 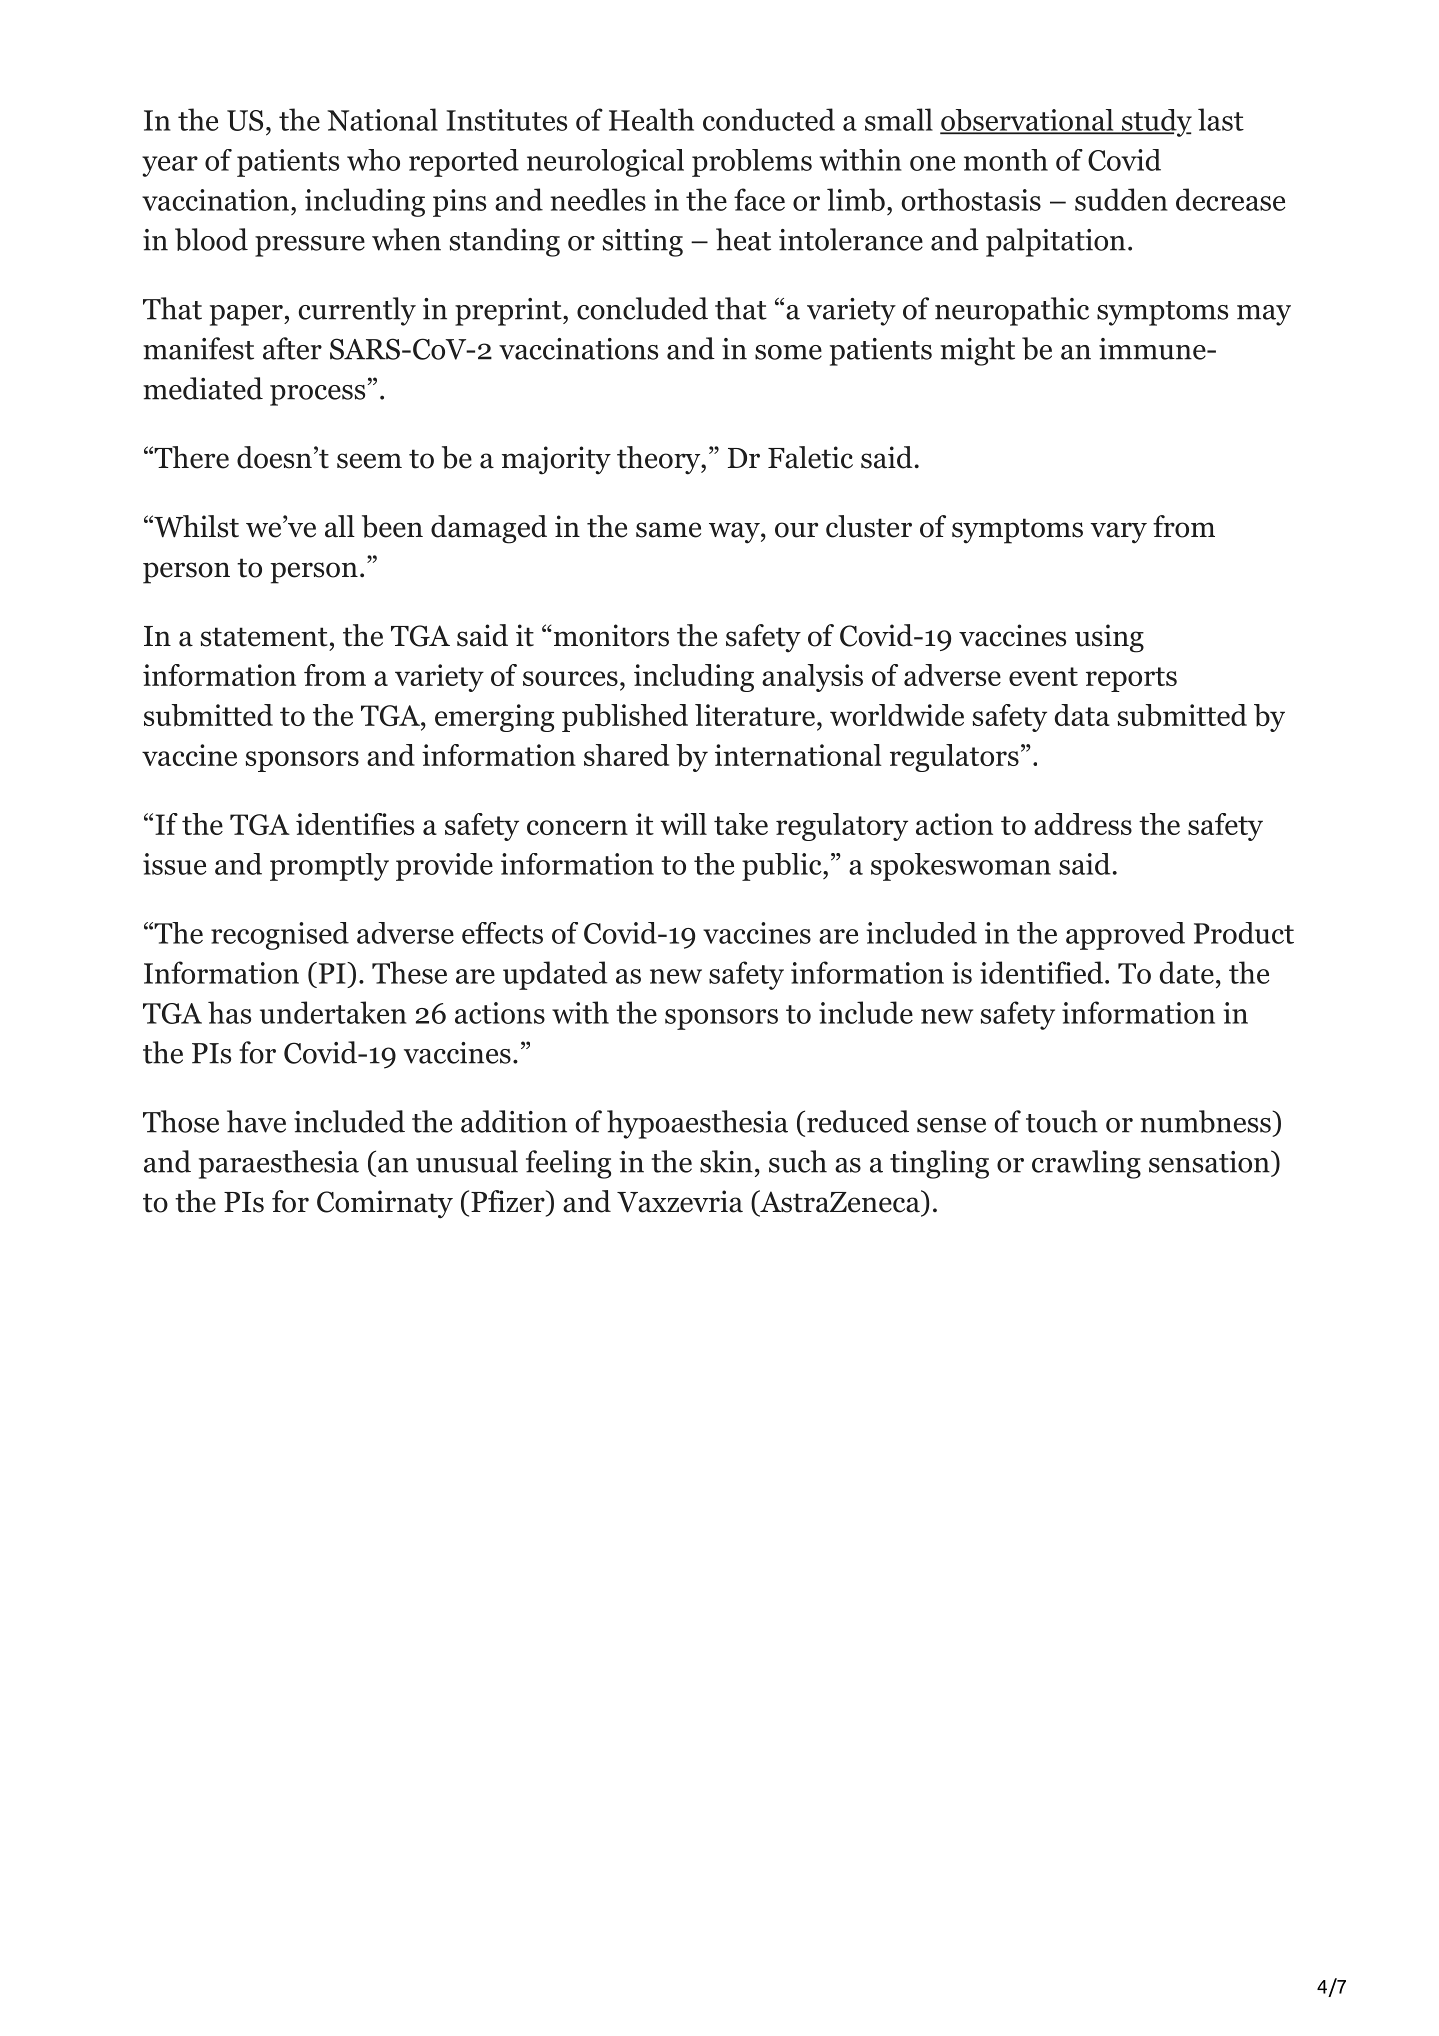 What do you see at coordinates (373, 160) in the page?
I see `who` at bounding box center [373, 160].
